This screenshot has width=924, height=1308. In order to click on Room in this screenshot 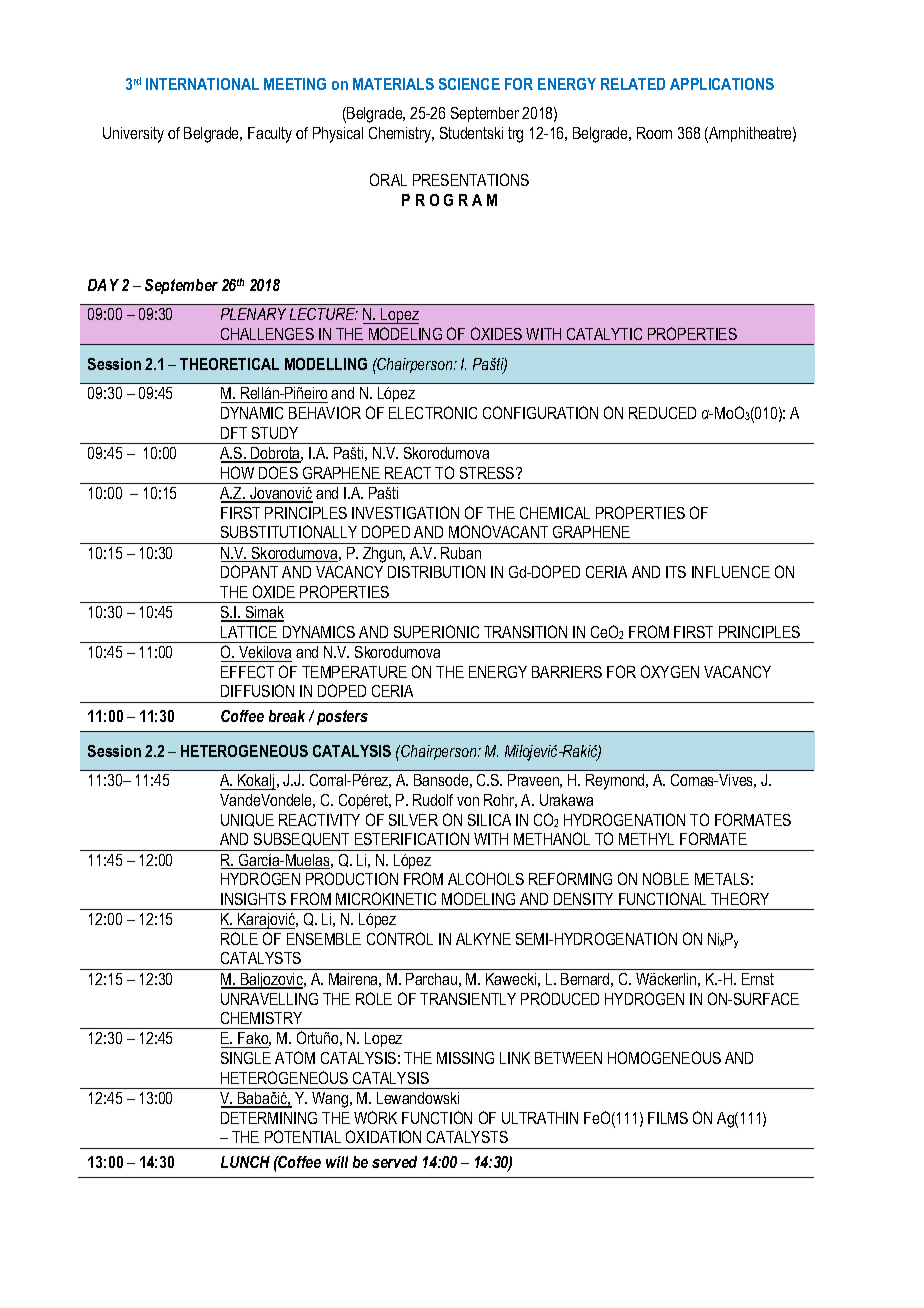, I will do `click(654, 133)`.
